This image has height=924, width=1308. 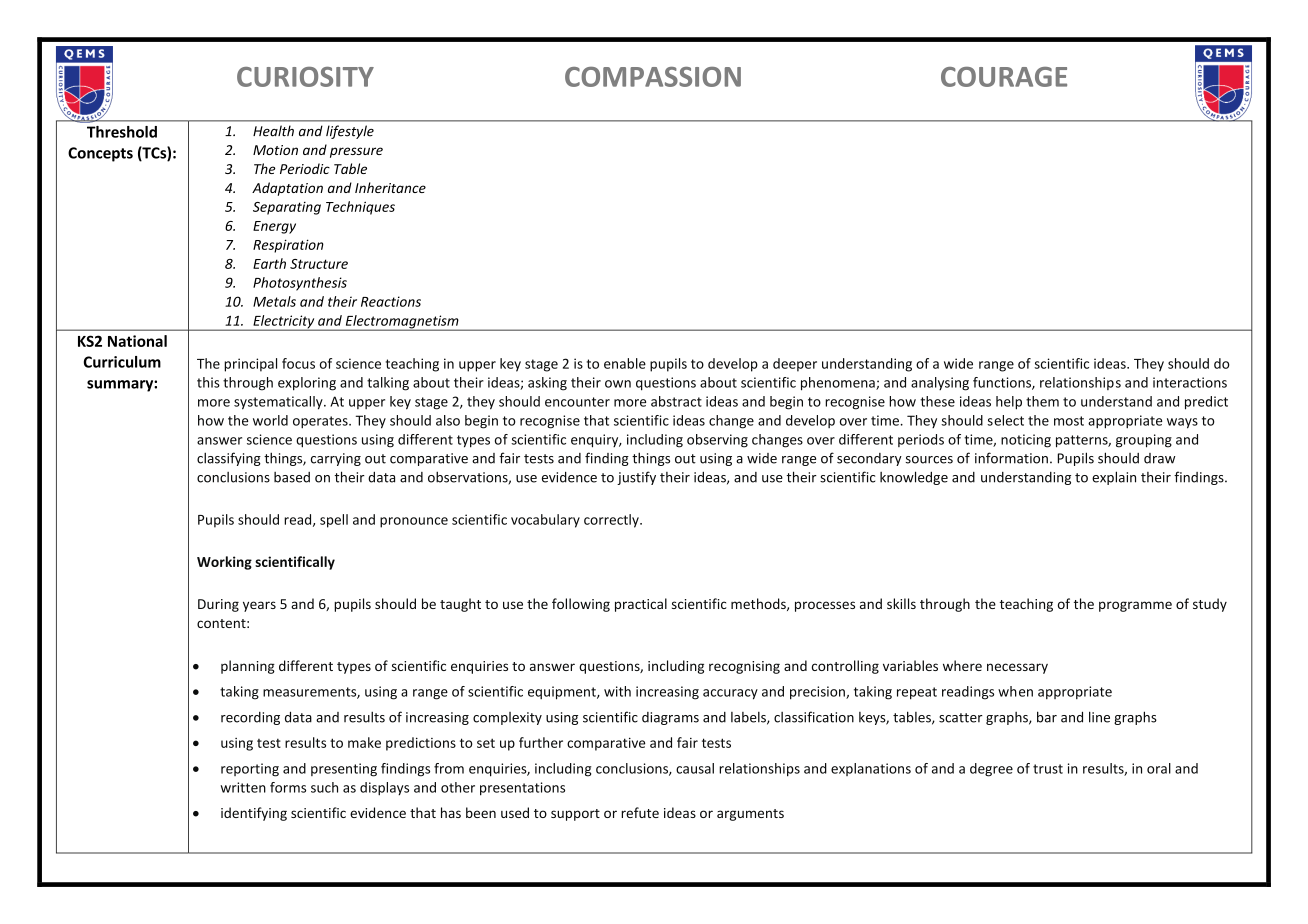 I want to click on COMPASSION, so click(x=653, y=77).
